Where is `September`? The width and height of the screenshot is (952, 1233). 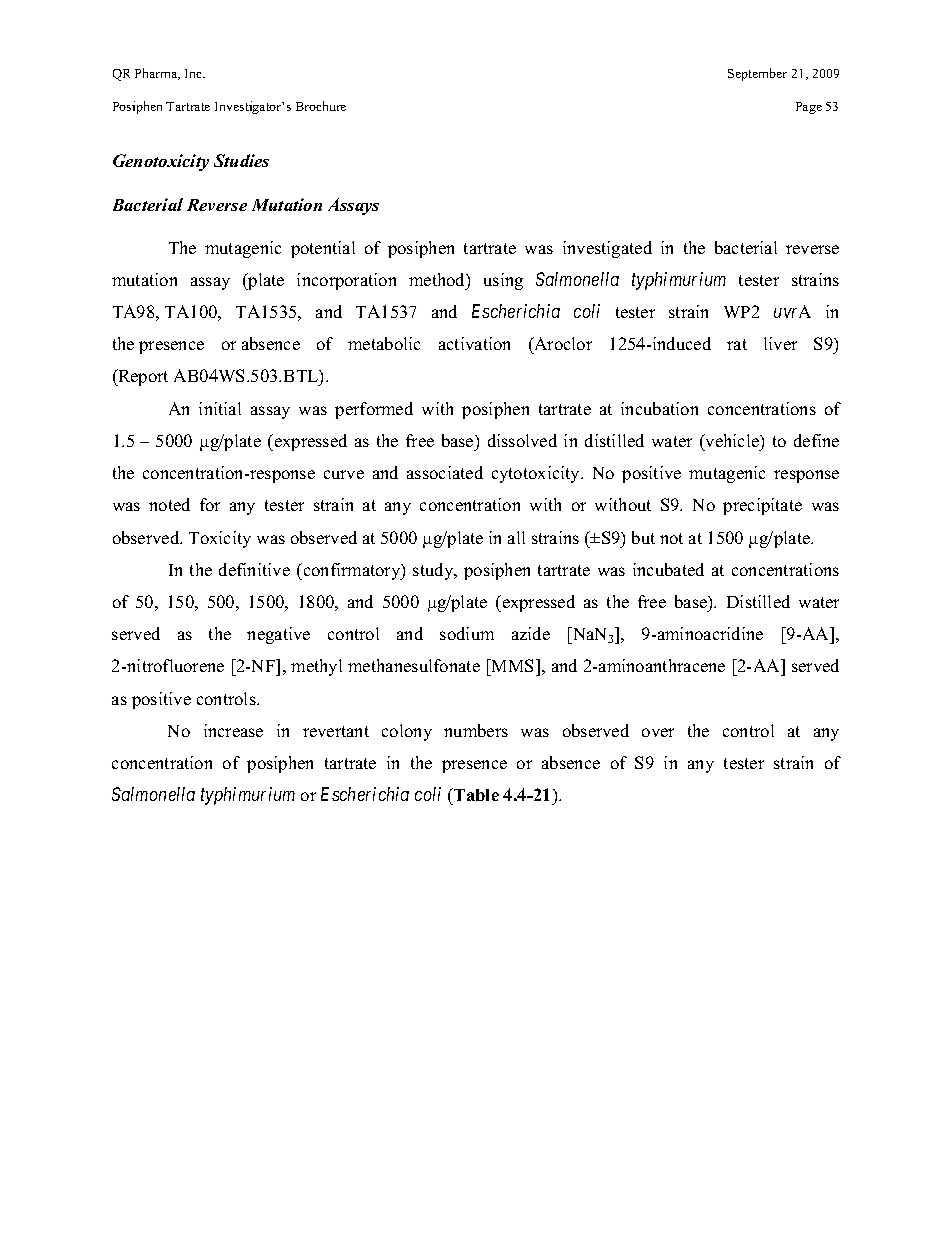
September is located at coordinates (757, 74).
